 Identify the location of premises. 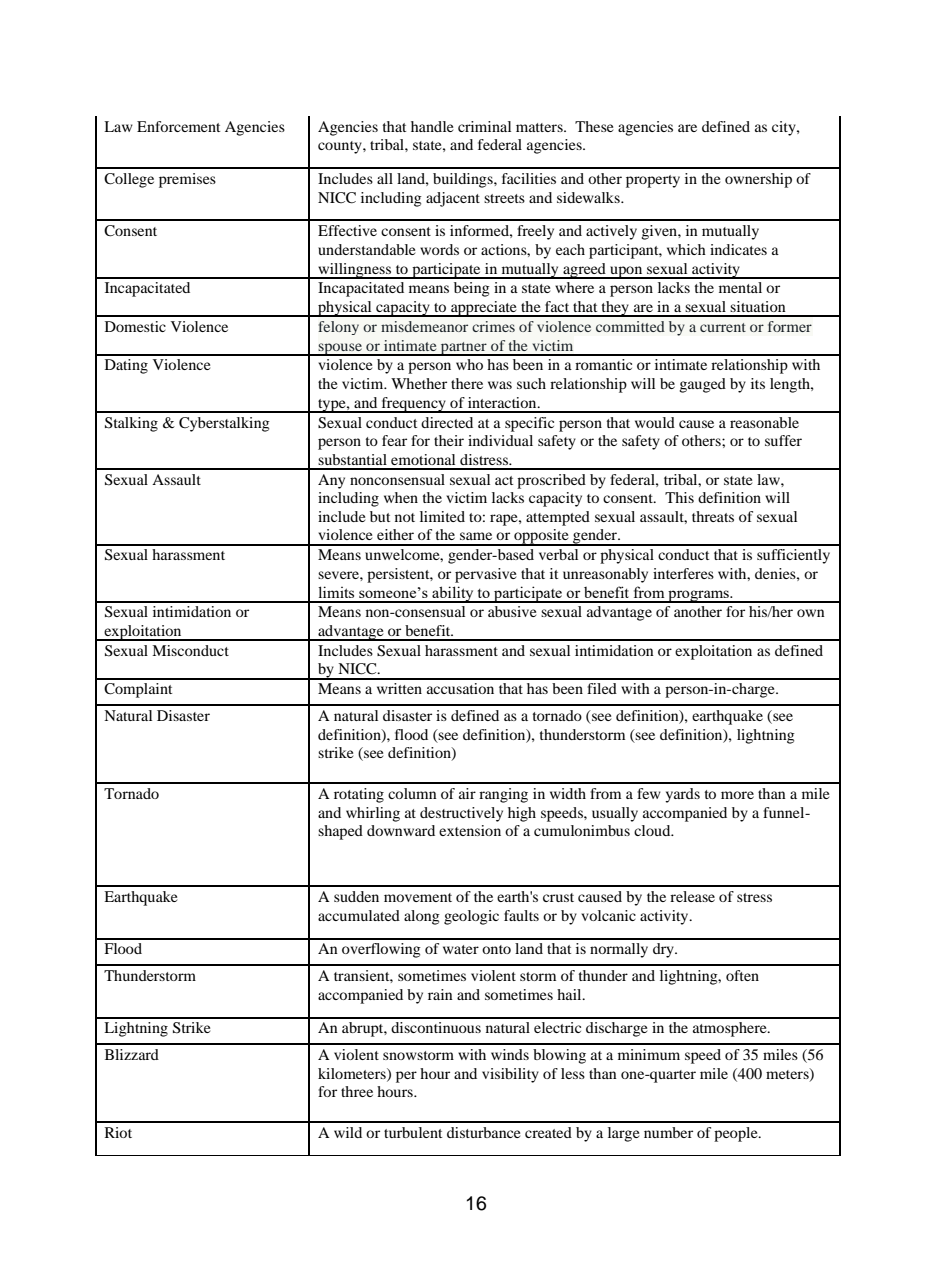
(187, 180).
